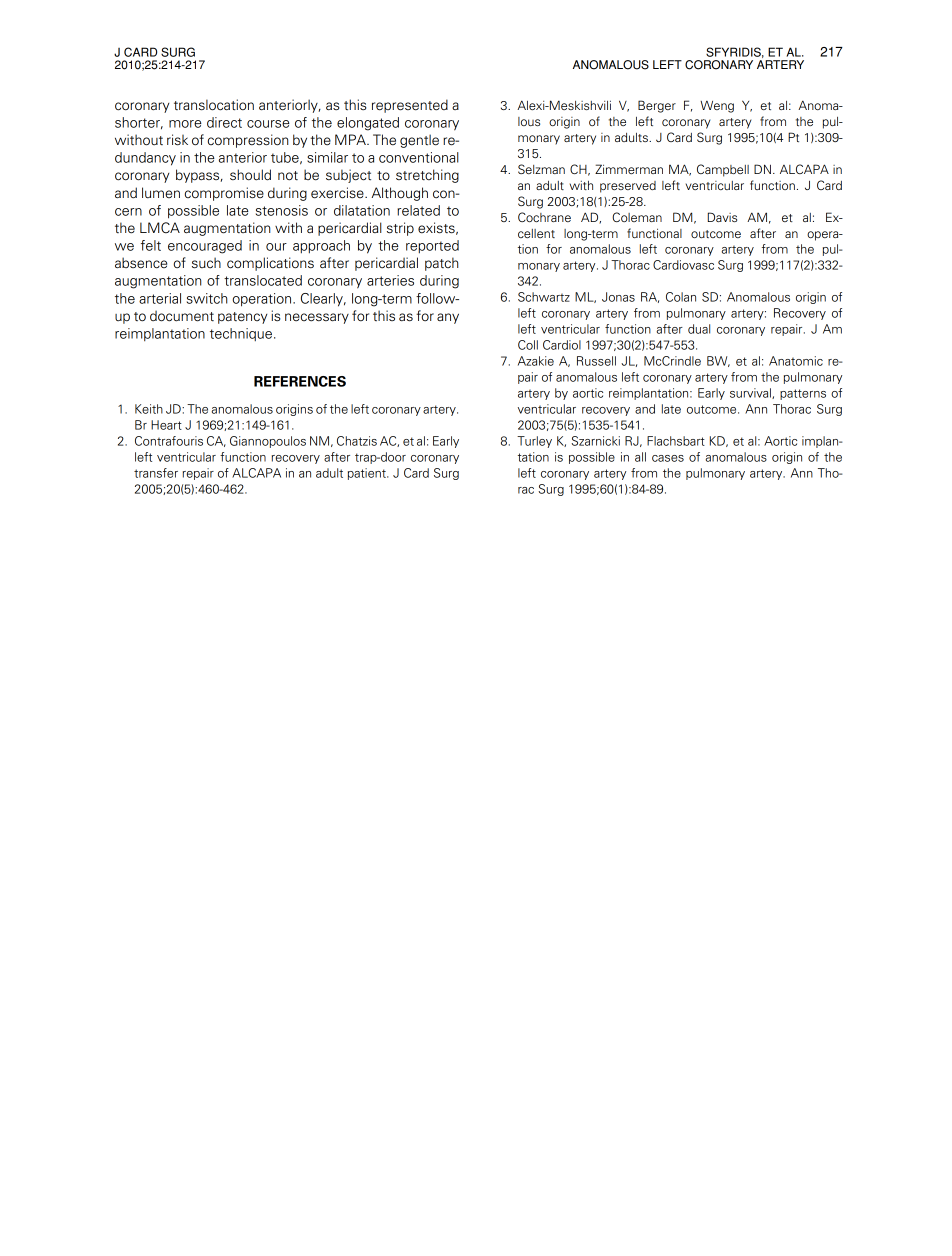 The height and width of the screenshot is (1256, 952). I want to click on Turley, so click(534, 442).
